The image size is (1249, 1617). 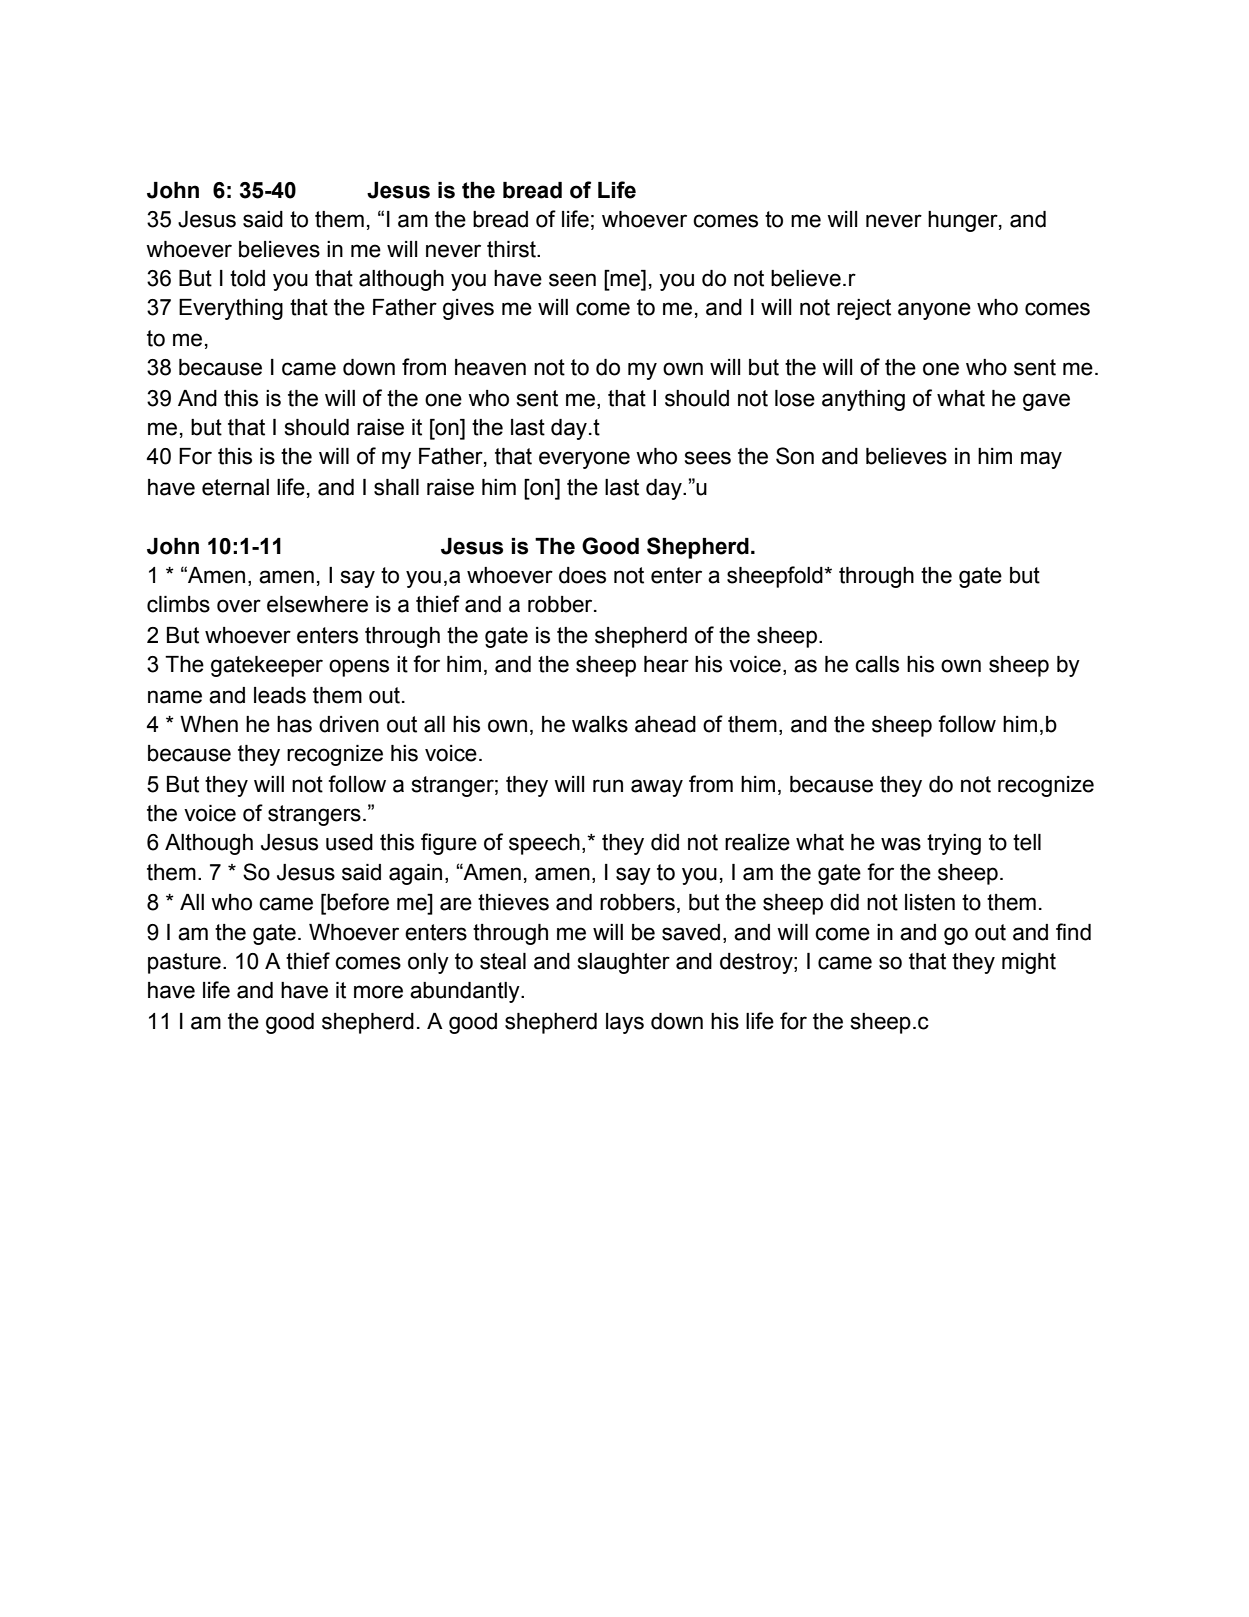 What do you see at coordinates (378, 992) in the page?
I see `more` at bounding box center [378, 992].
